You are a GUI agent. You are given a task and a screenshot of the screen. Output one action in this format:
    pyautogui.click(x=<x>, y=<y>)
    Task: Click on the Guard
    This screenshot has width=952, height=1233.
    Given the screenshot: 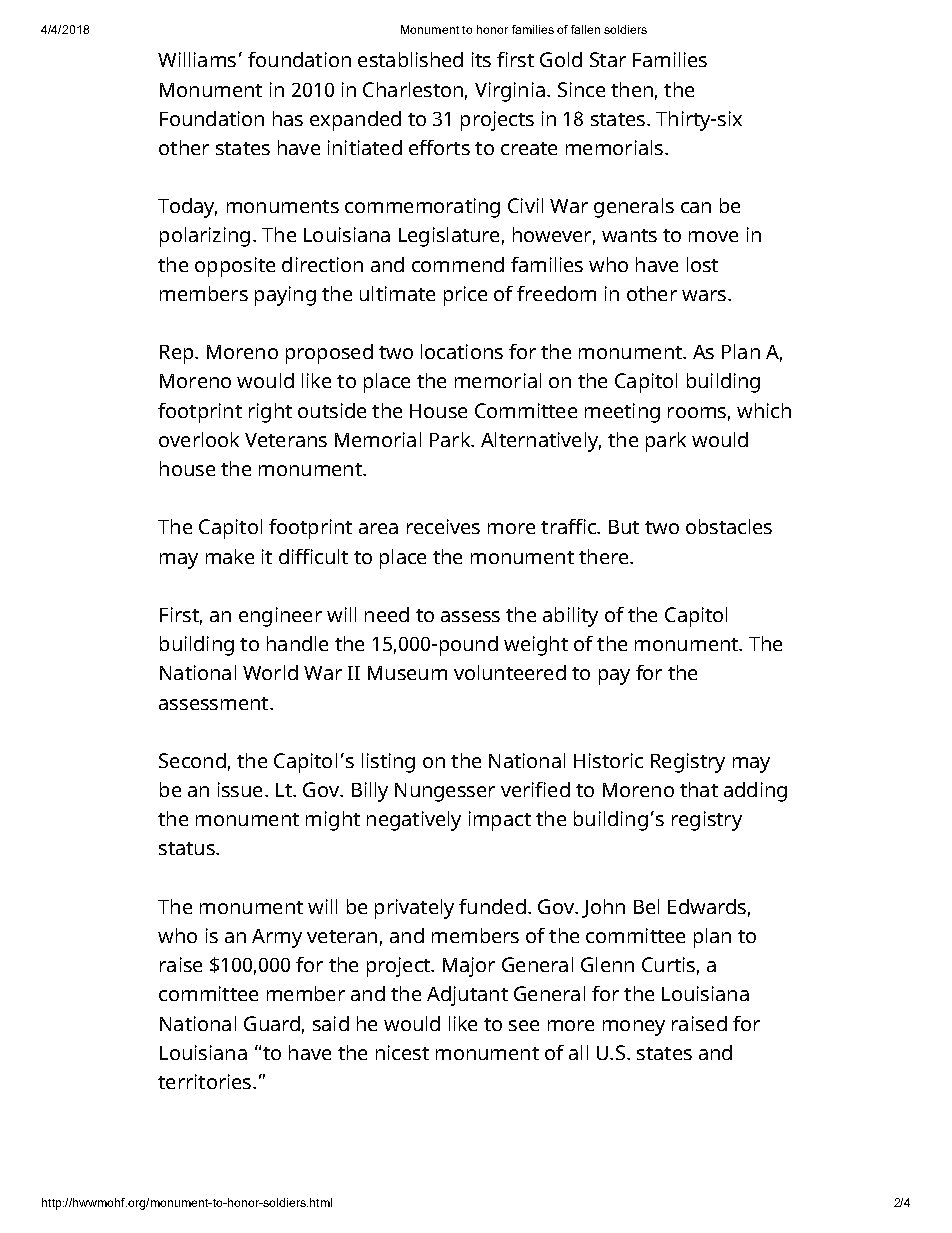 What is the action you would take?
    pyautogui.click(x=272, y=1023)
